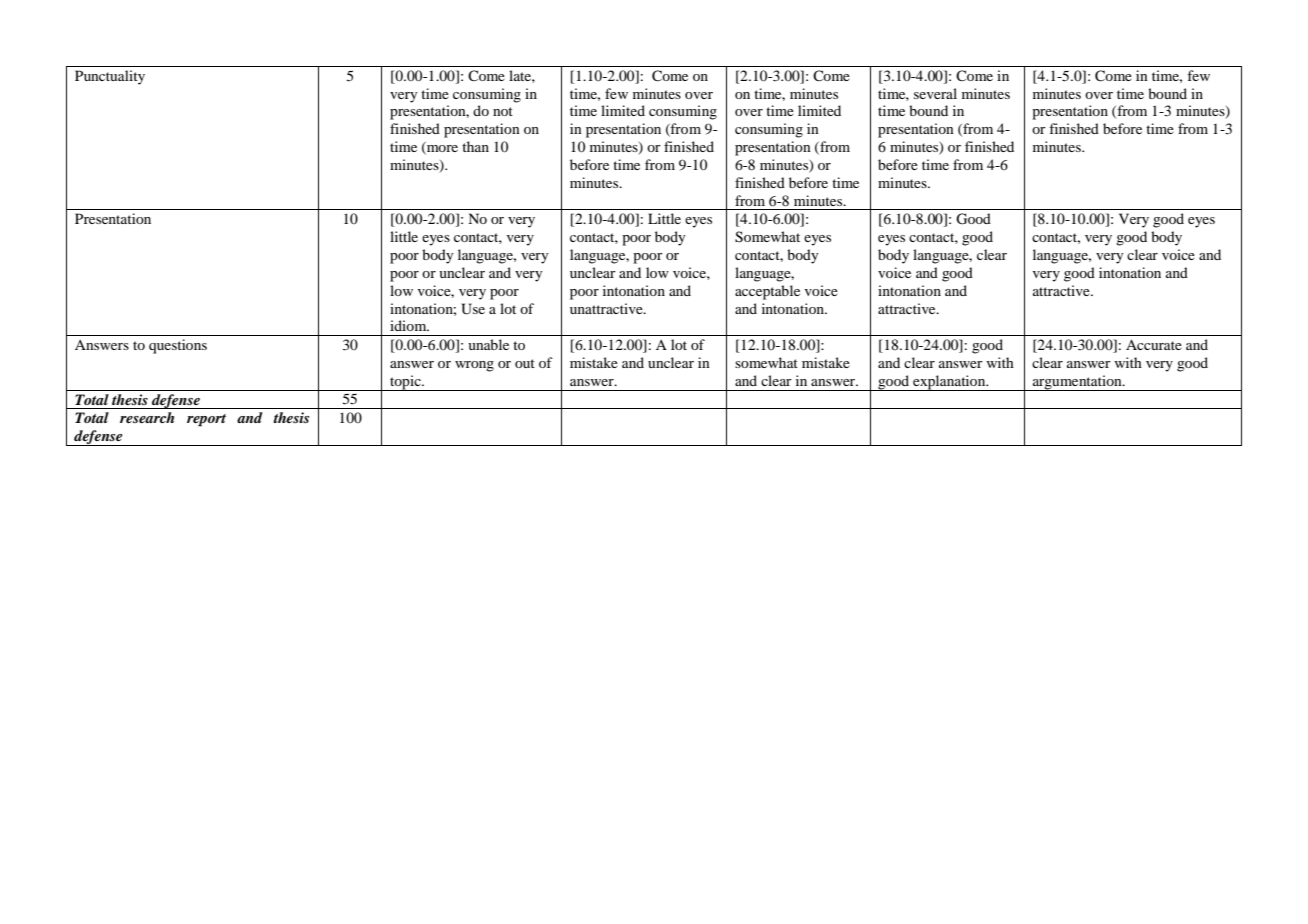  What do you see at coordinates (110, 77) in the screenshot?
I see `Punctuality` at bounding box center [110, 77].
